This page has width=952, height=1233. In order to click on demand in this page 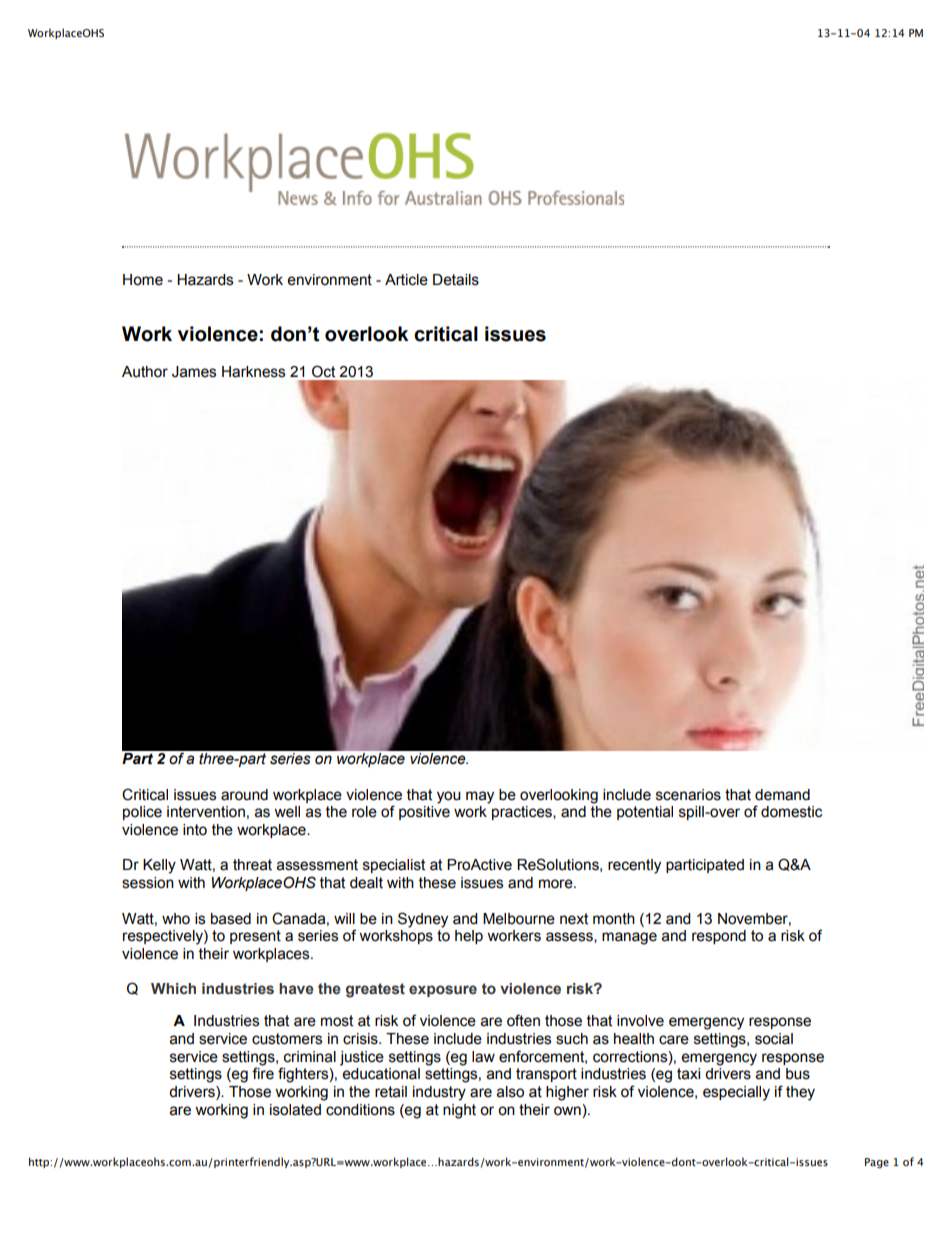, I will do `click(782, 795)`.
